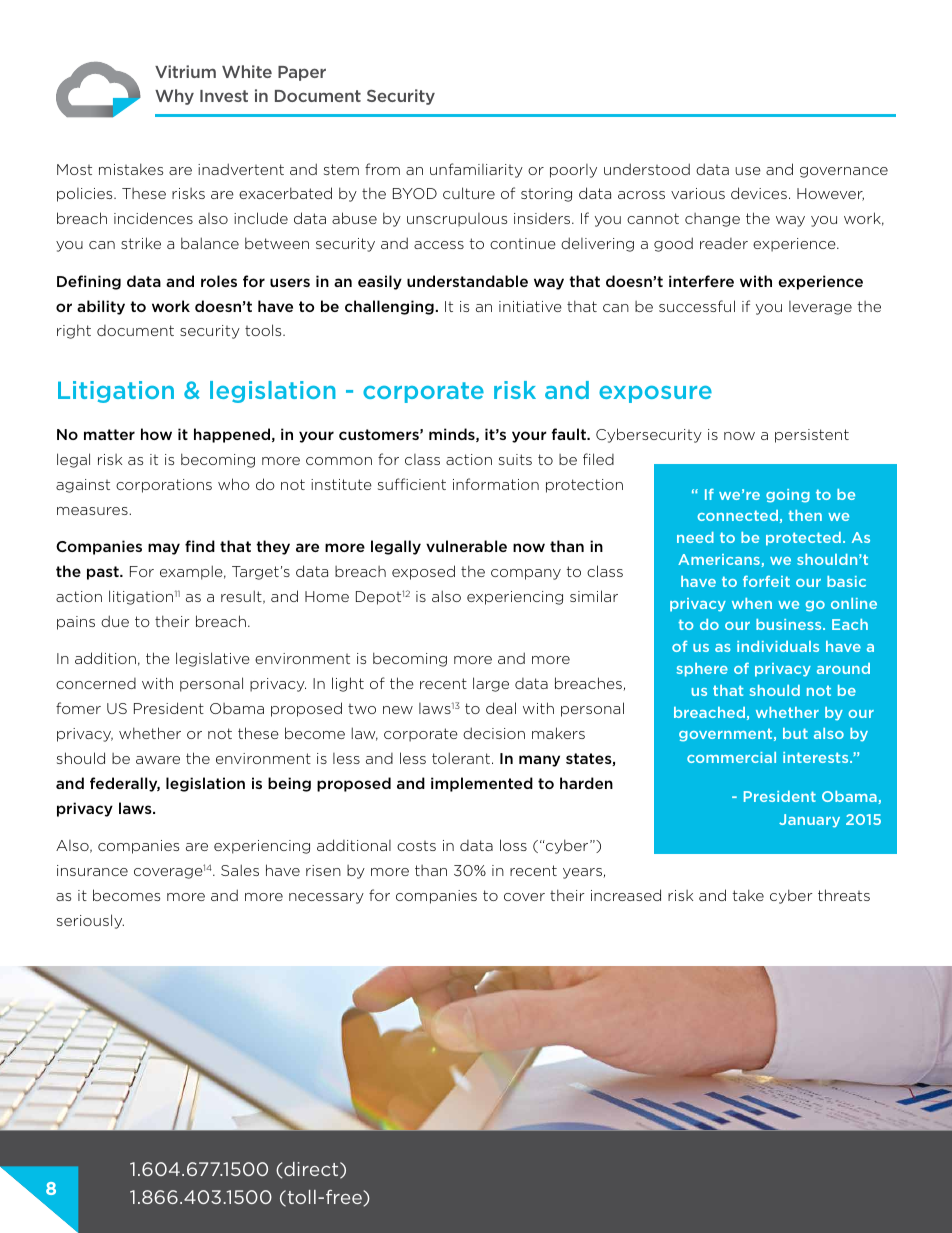 The height and width of the screenshot is (1233, 952). What do you see at coordinates (423, 572) in the screenshot?
I see `exposed` at bounding box center [423, 572].
